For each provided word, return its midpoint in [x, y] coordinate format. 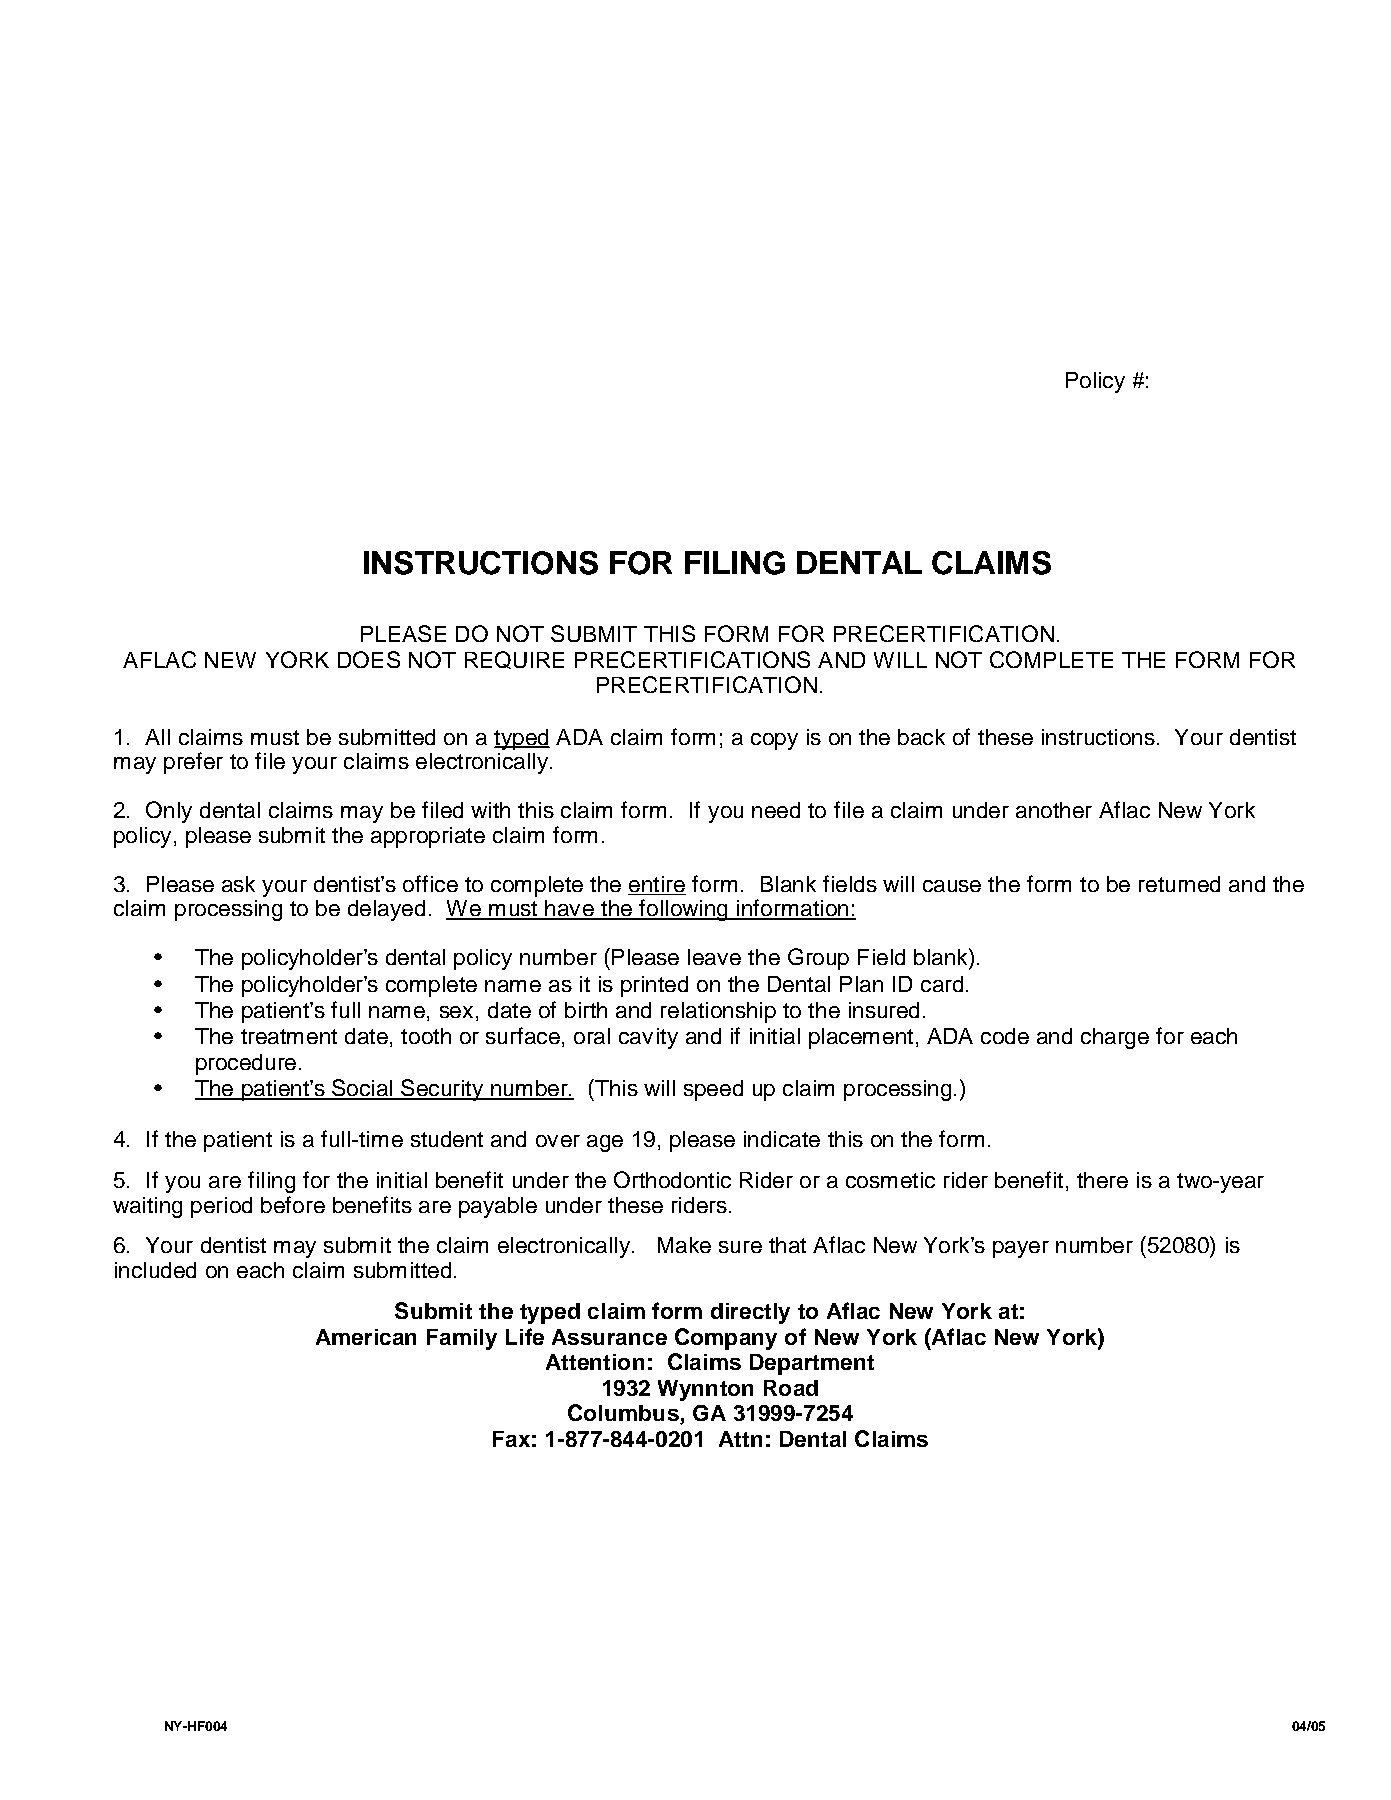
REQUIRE [514, 660]
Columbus [624, 1414]
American [366, 1337]
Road [791, 1388]
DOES [369, 659]
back [921, 737]
